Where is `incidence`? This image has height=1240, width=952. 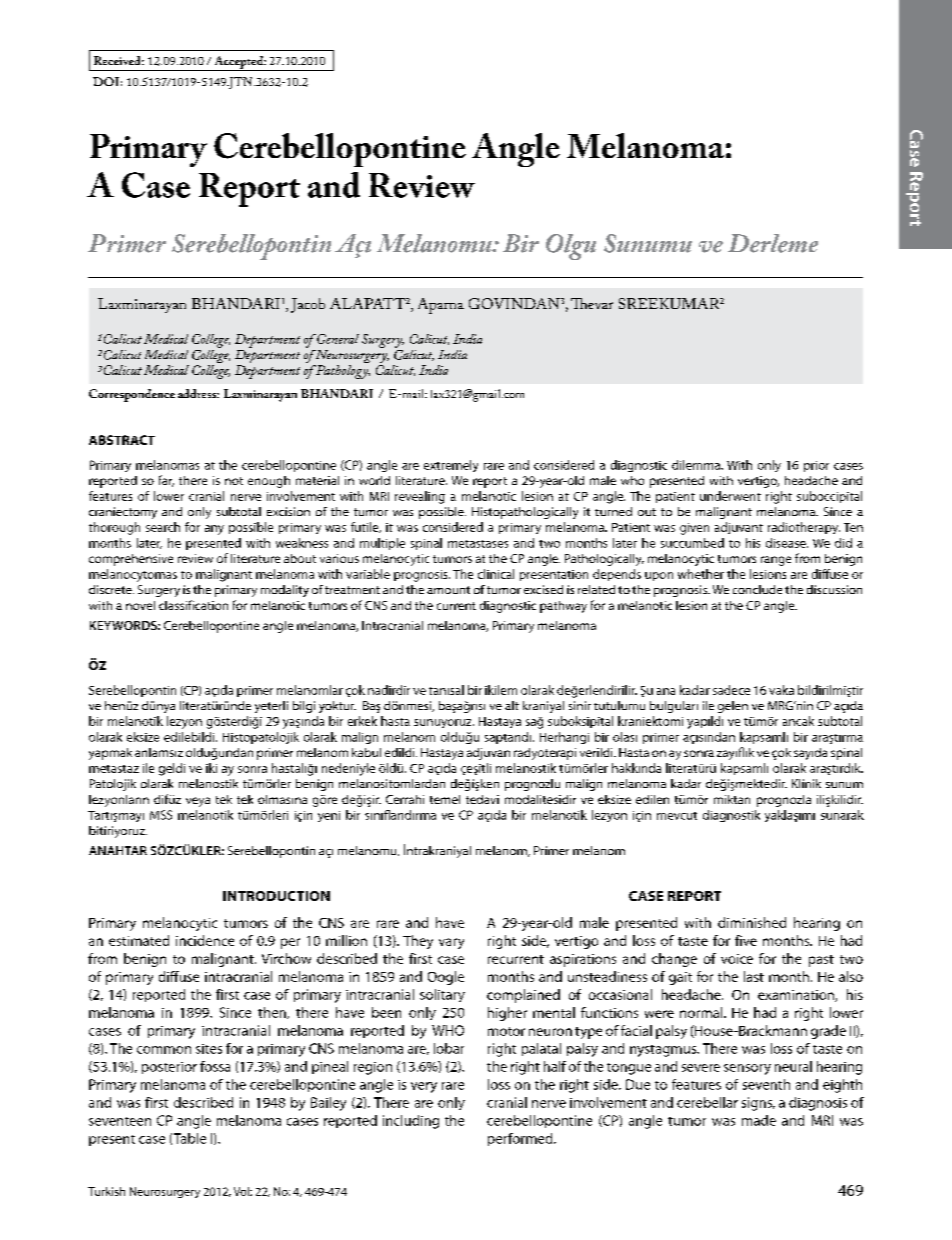 incidence is located at coordinates (205, 940).
